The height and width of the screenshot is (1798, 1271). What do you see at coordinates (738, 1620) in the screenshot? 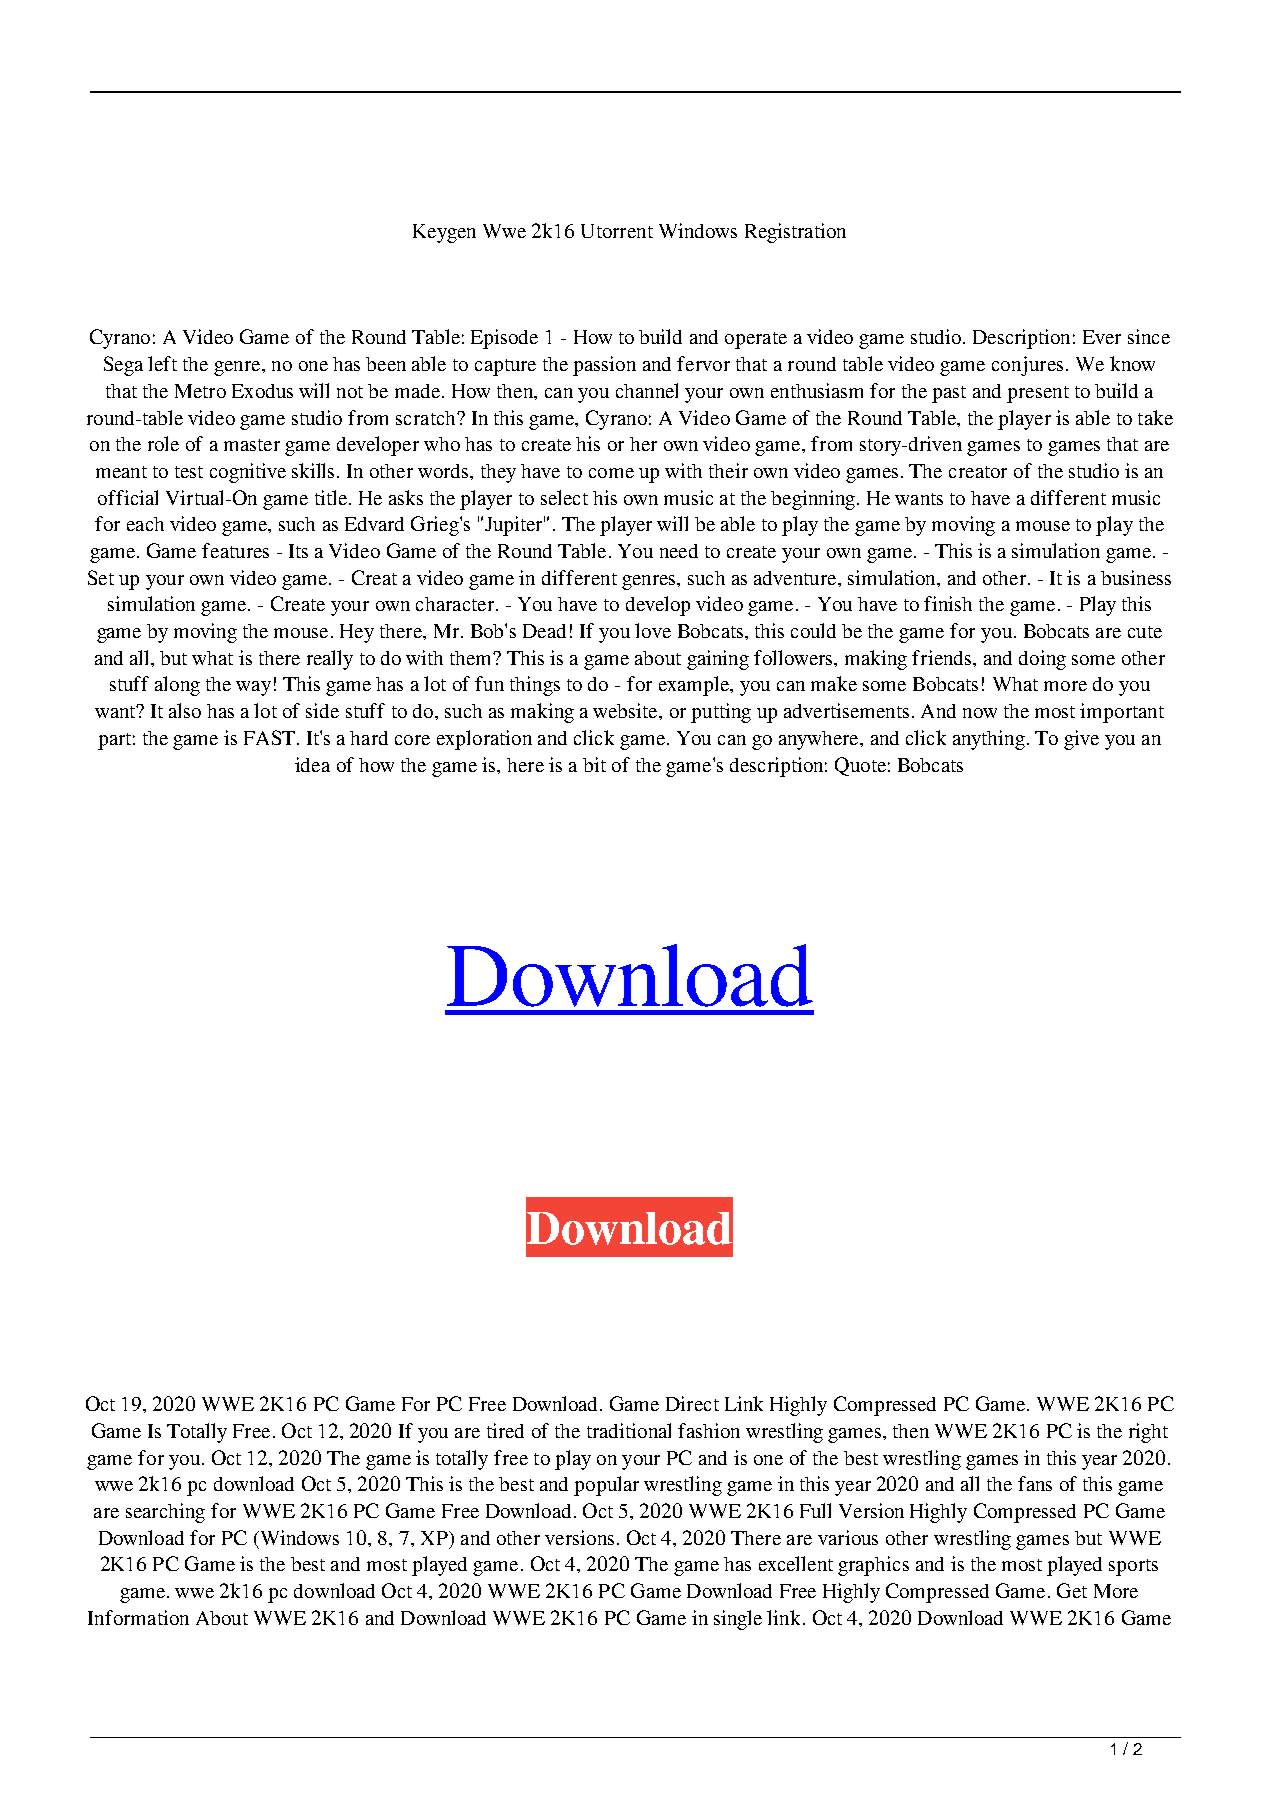
I see `single` at bounding box center [738, 1620].
